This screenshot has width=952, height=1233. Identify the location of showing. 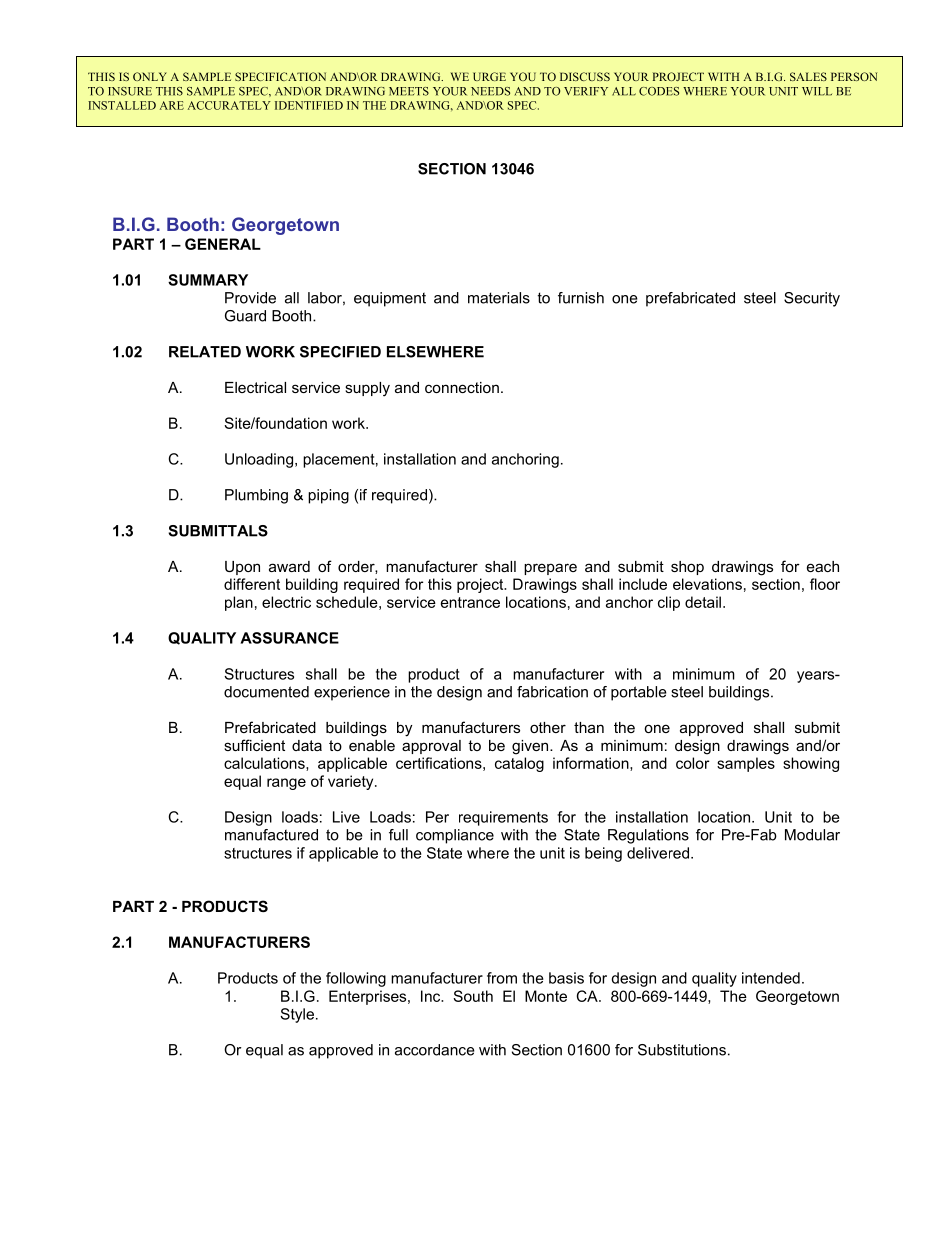
(811, 764).
